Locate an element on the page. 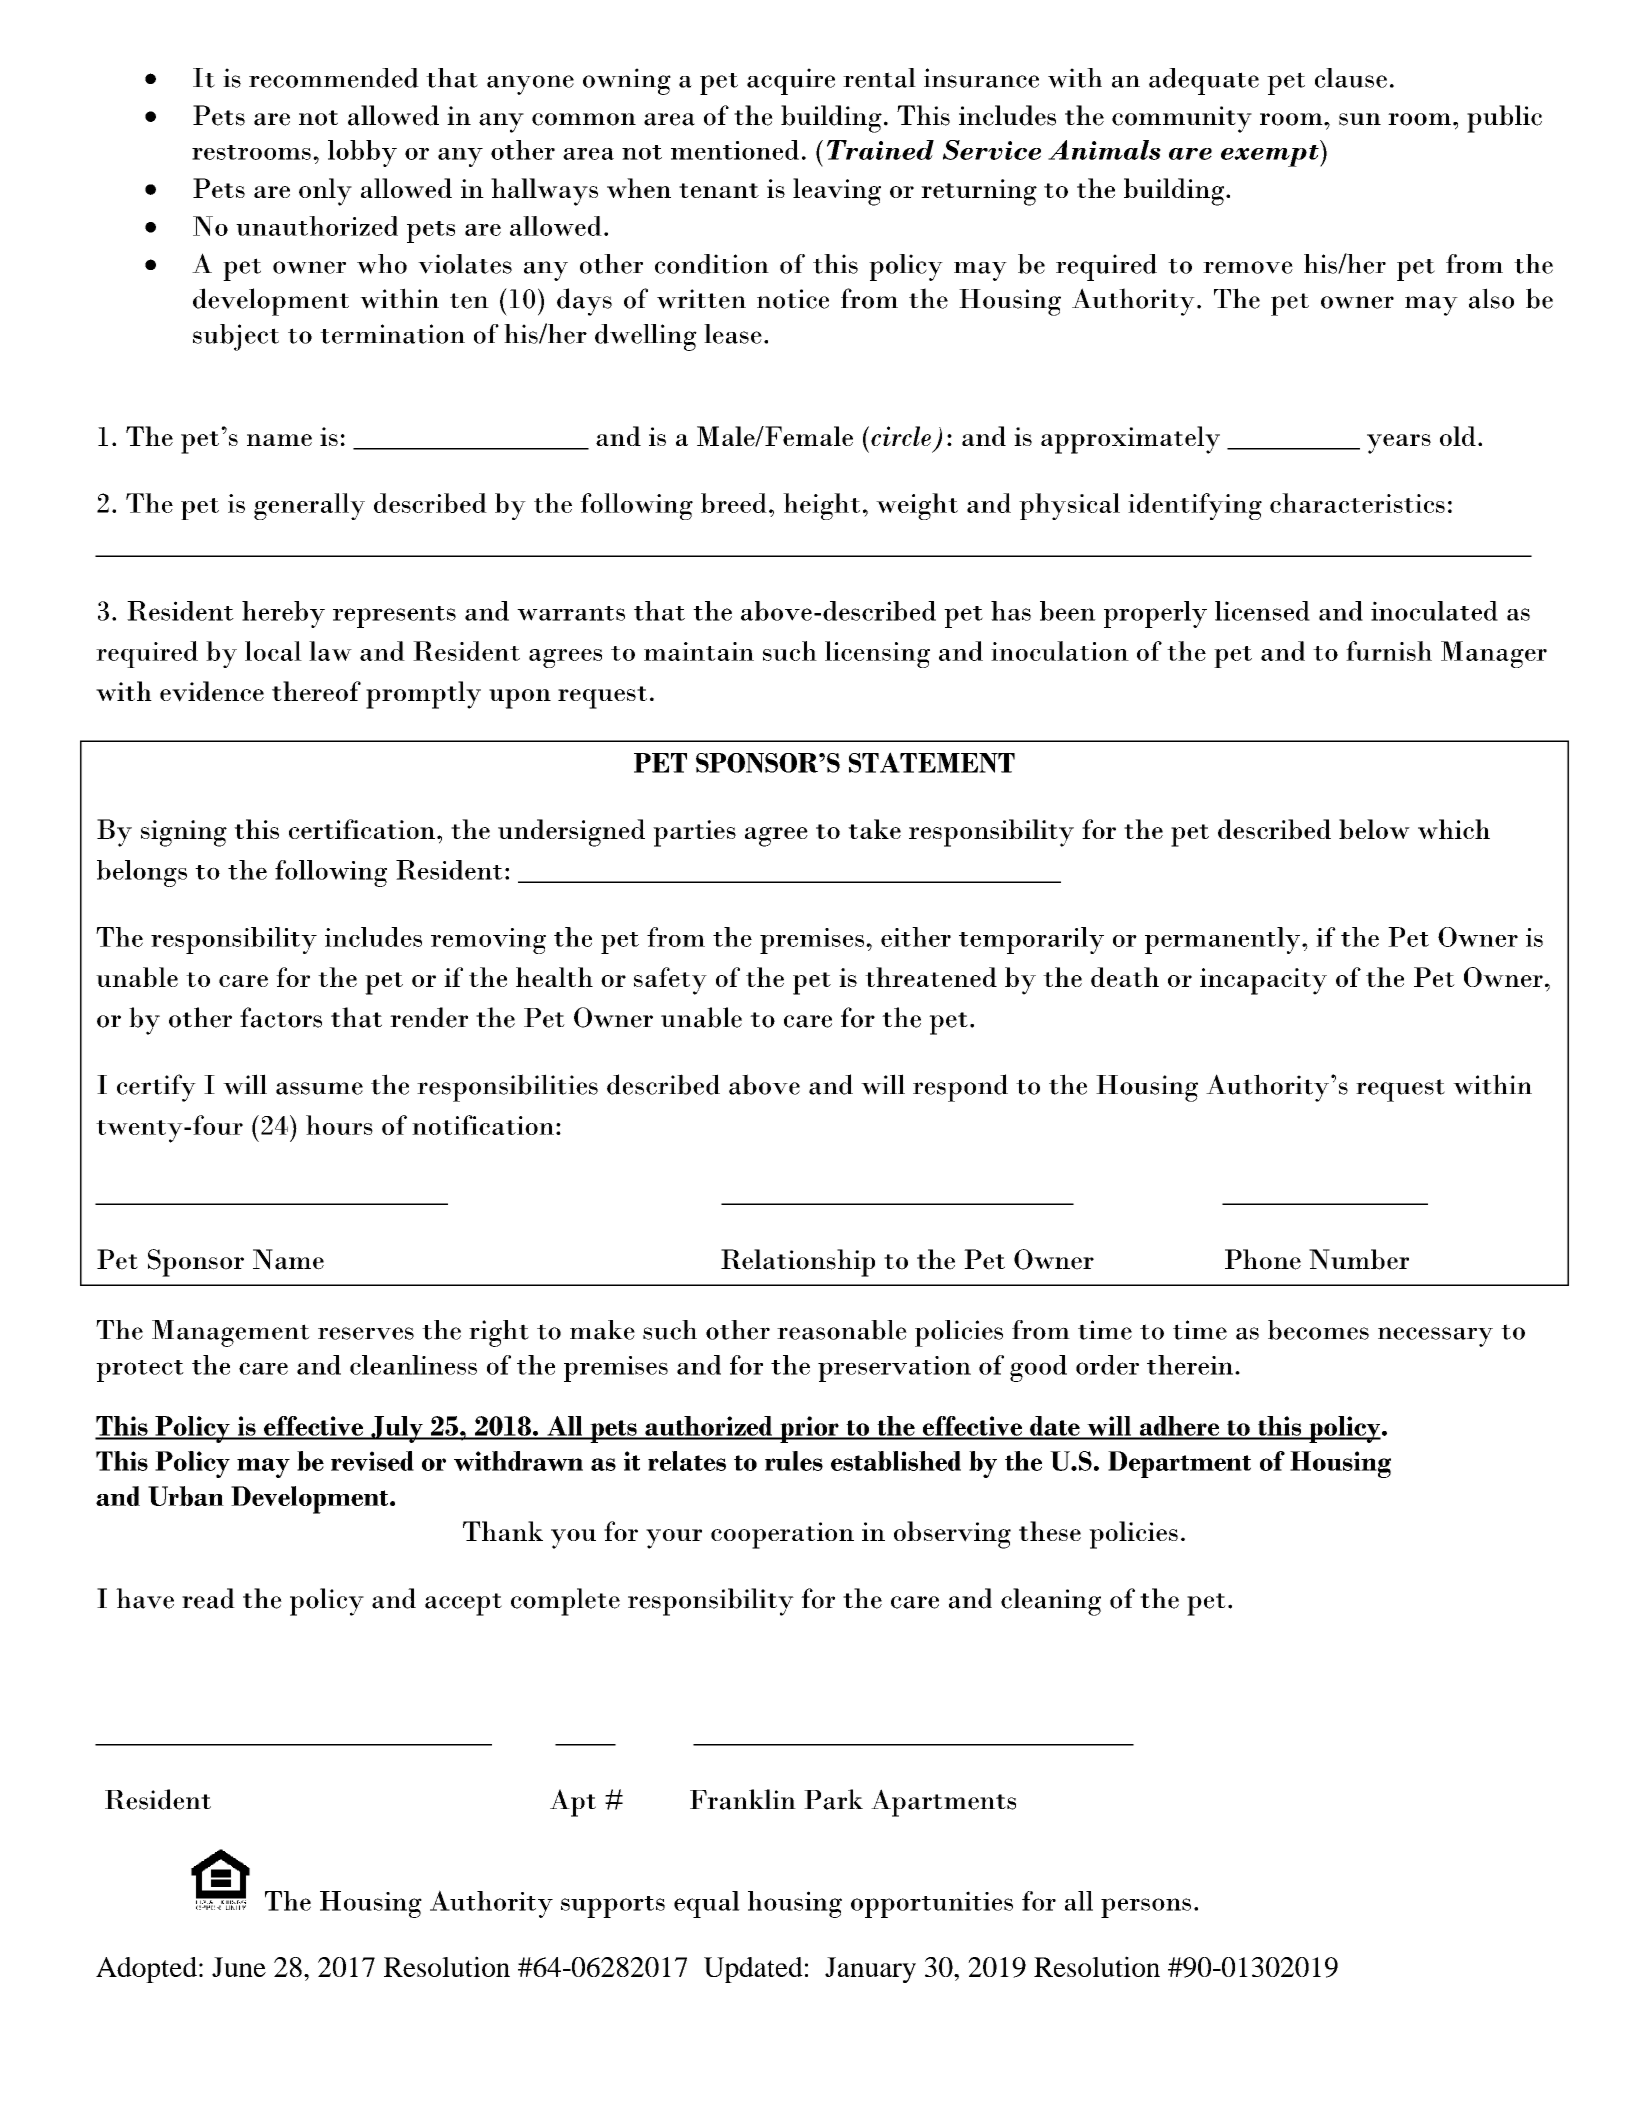  factors is located at coordinates (281, 1017).
